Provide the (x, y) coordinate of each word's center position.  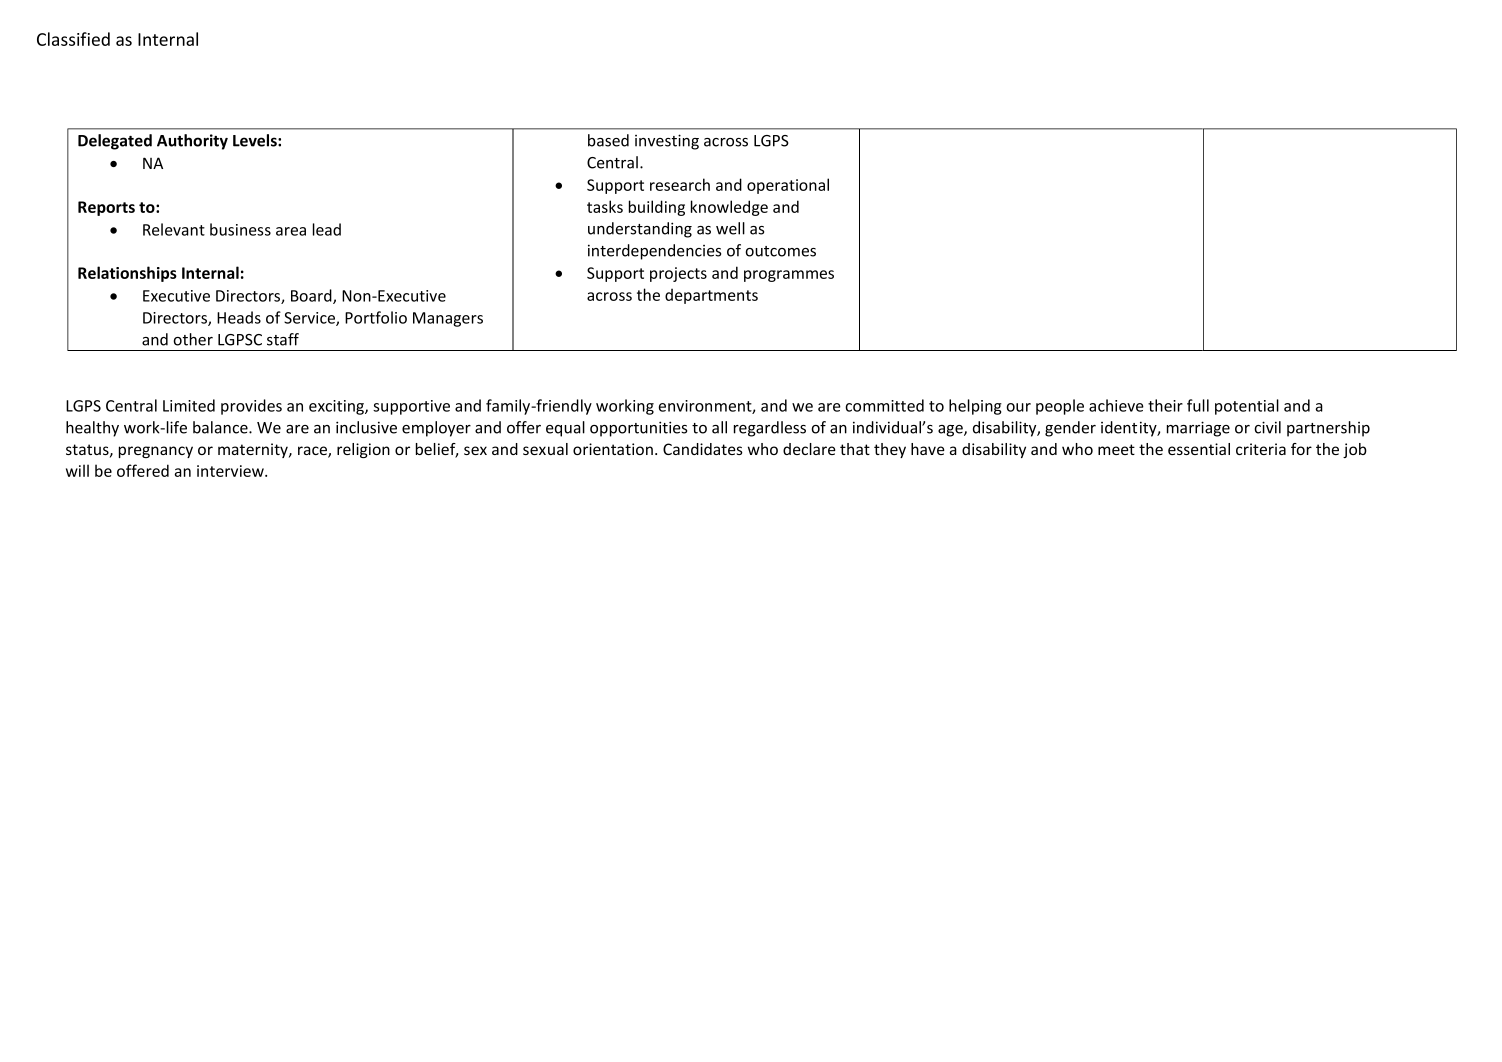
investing (667, 142)
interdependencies (654, 252)
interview (231, 471)
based (608, 140)
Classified (73, 39)
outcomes (780, 251)
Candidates (703, 449)
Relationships (127, 274)
